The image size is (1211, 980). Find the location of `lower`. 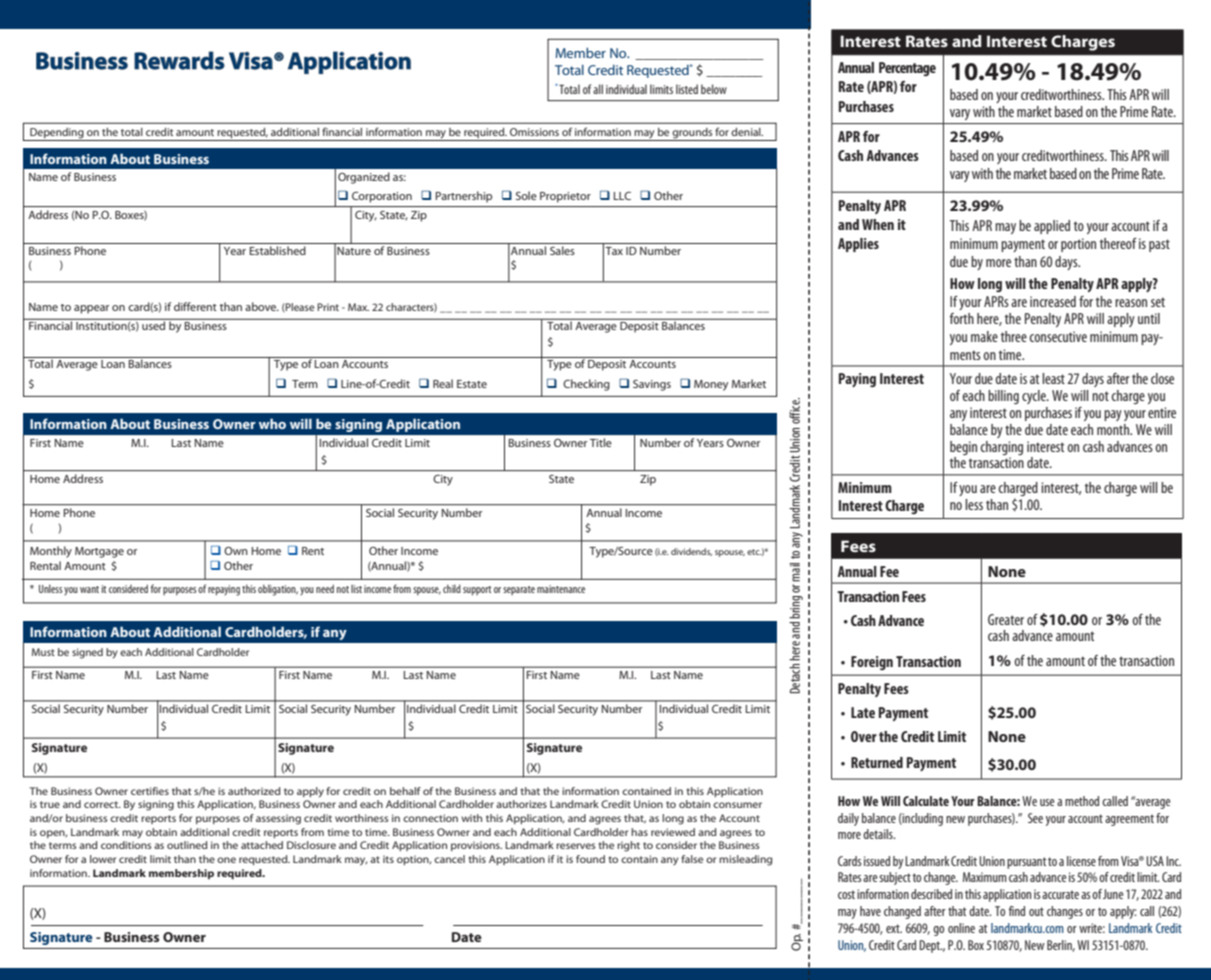

lower is located at coordinates (103, 859).
